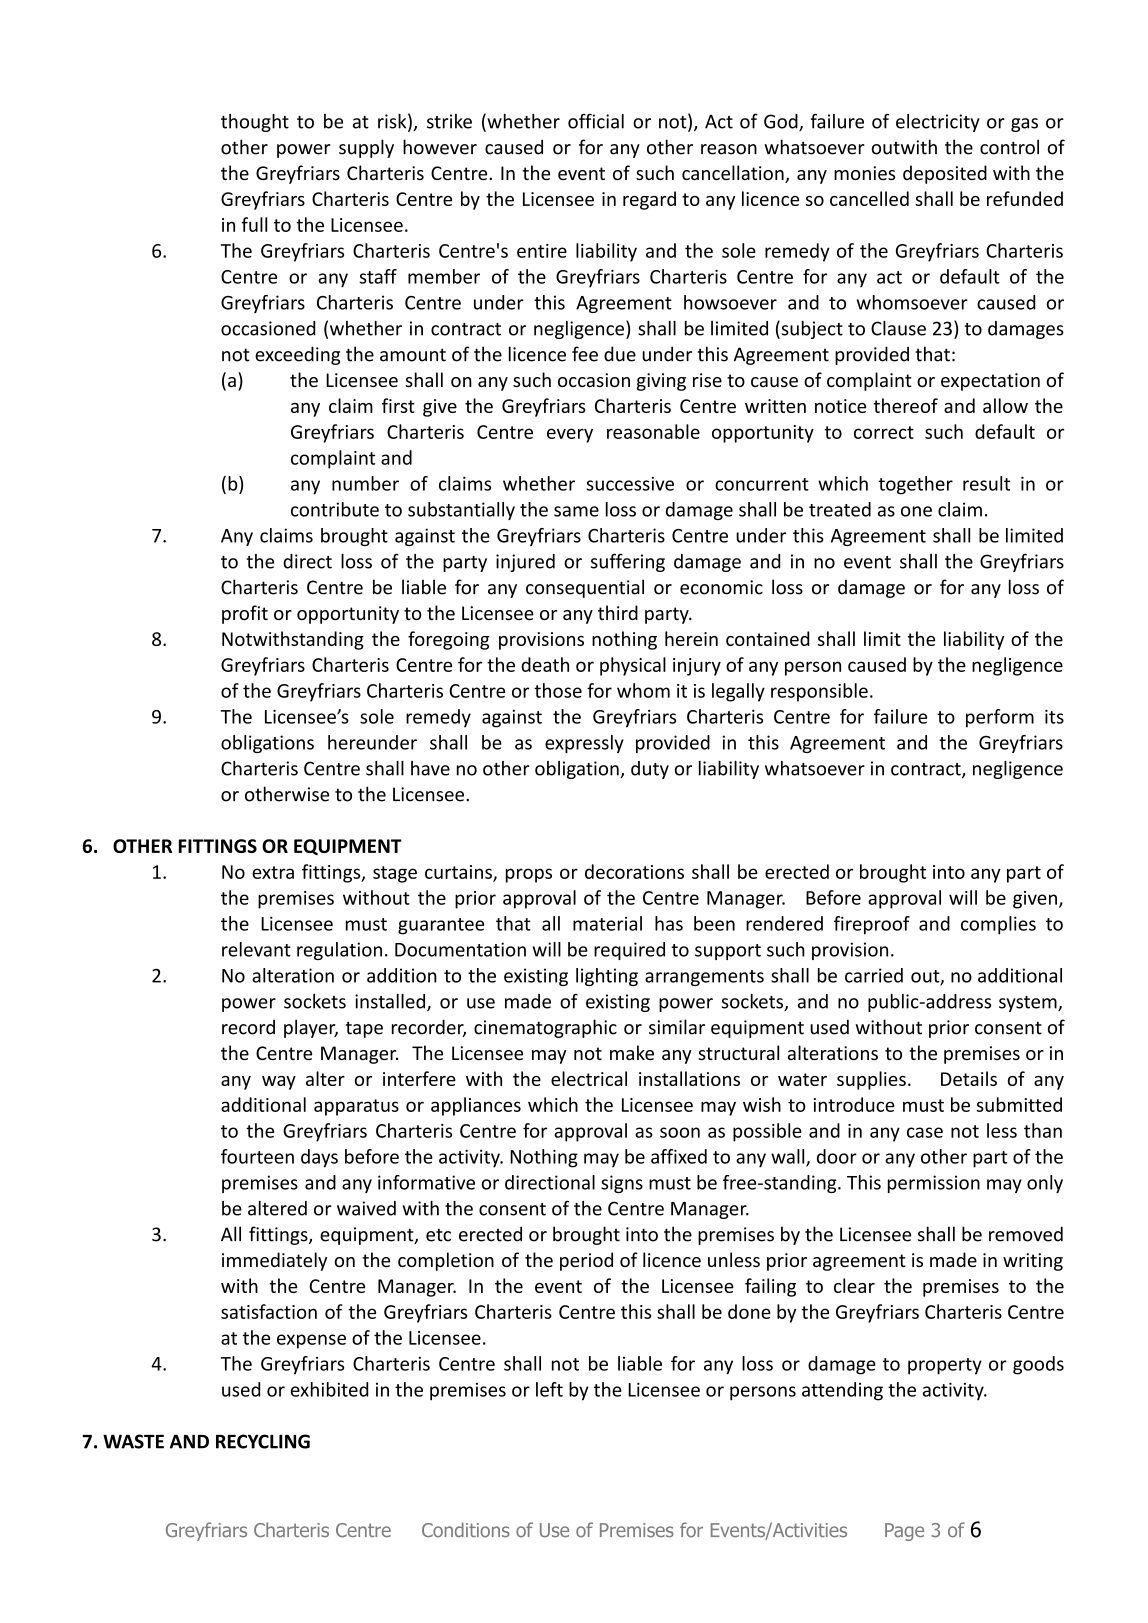  I want to click on extra, so click(273, 872).
